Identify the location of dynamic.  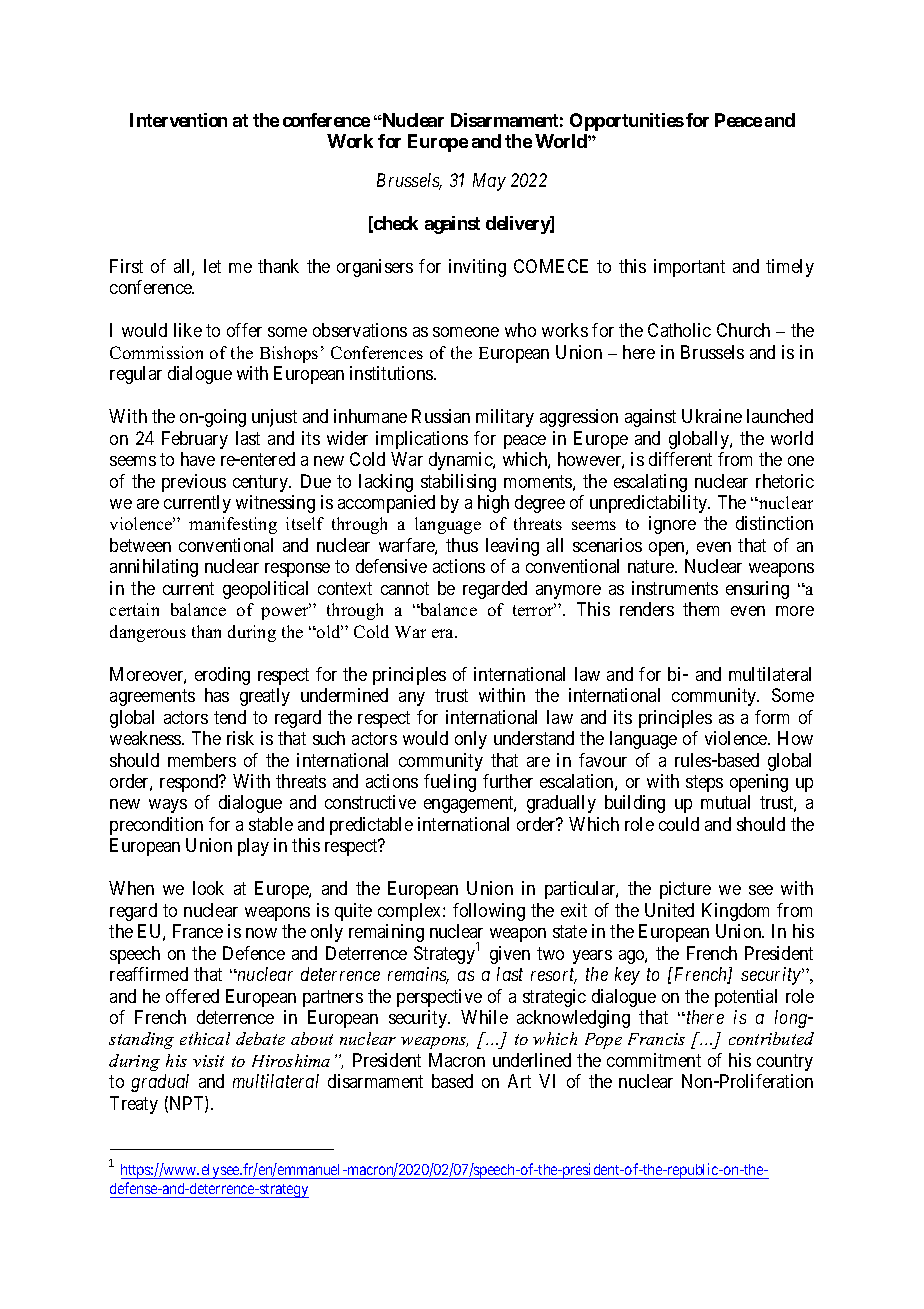
(461, 461).
